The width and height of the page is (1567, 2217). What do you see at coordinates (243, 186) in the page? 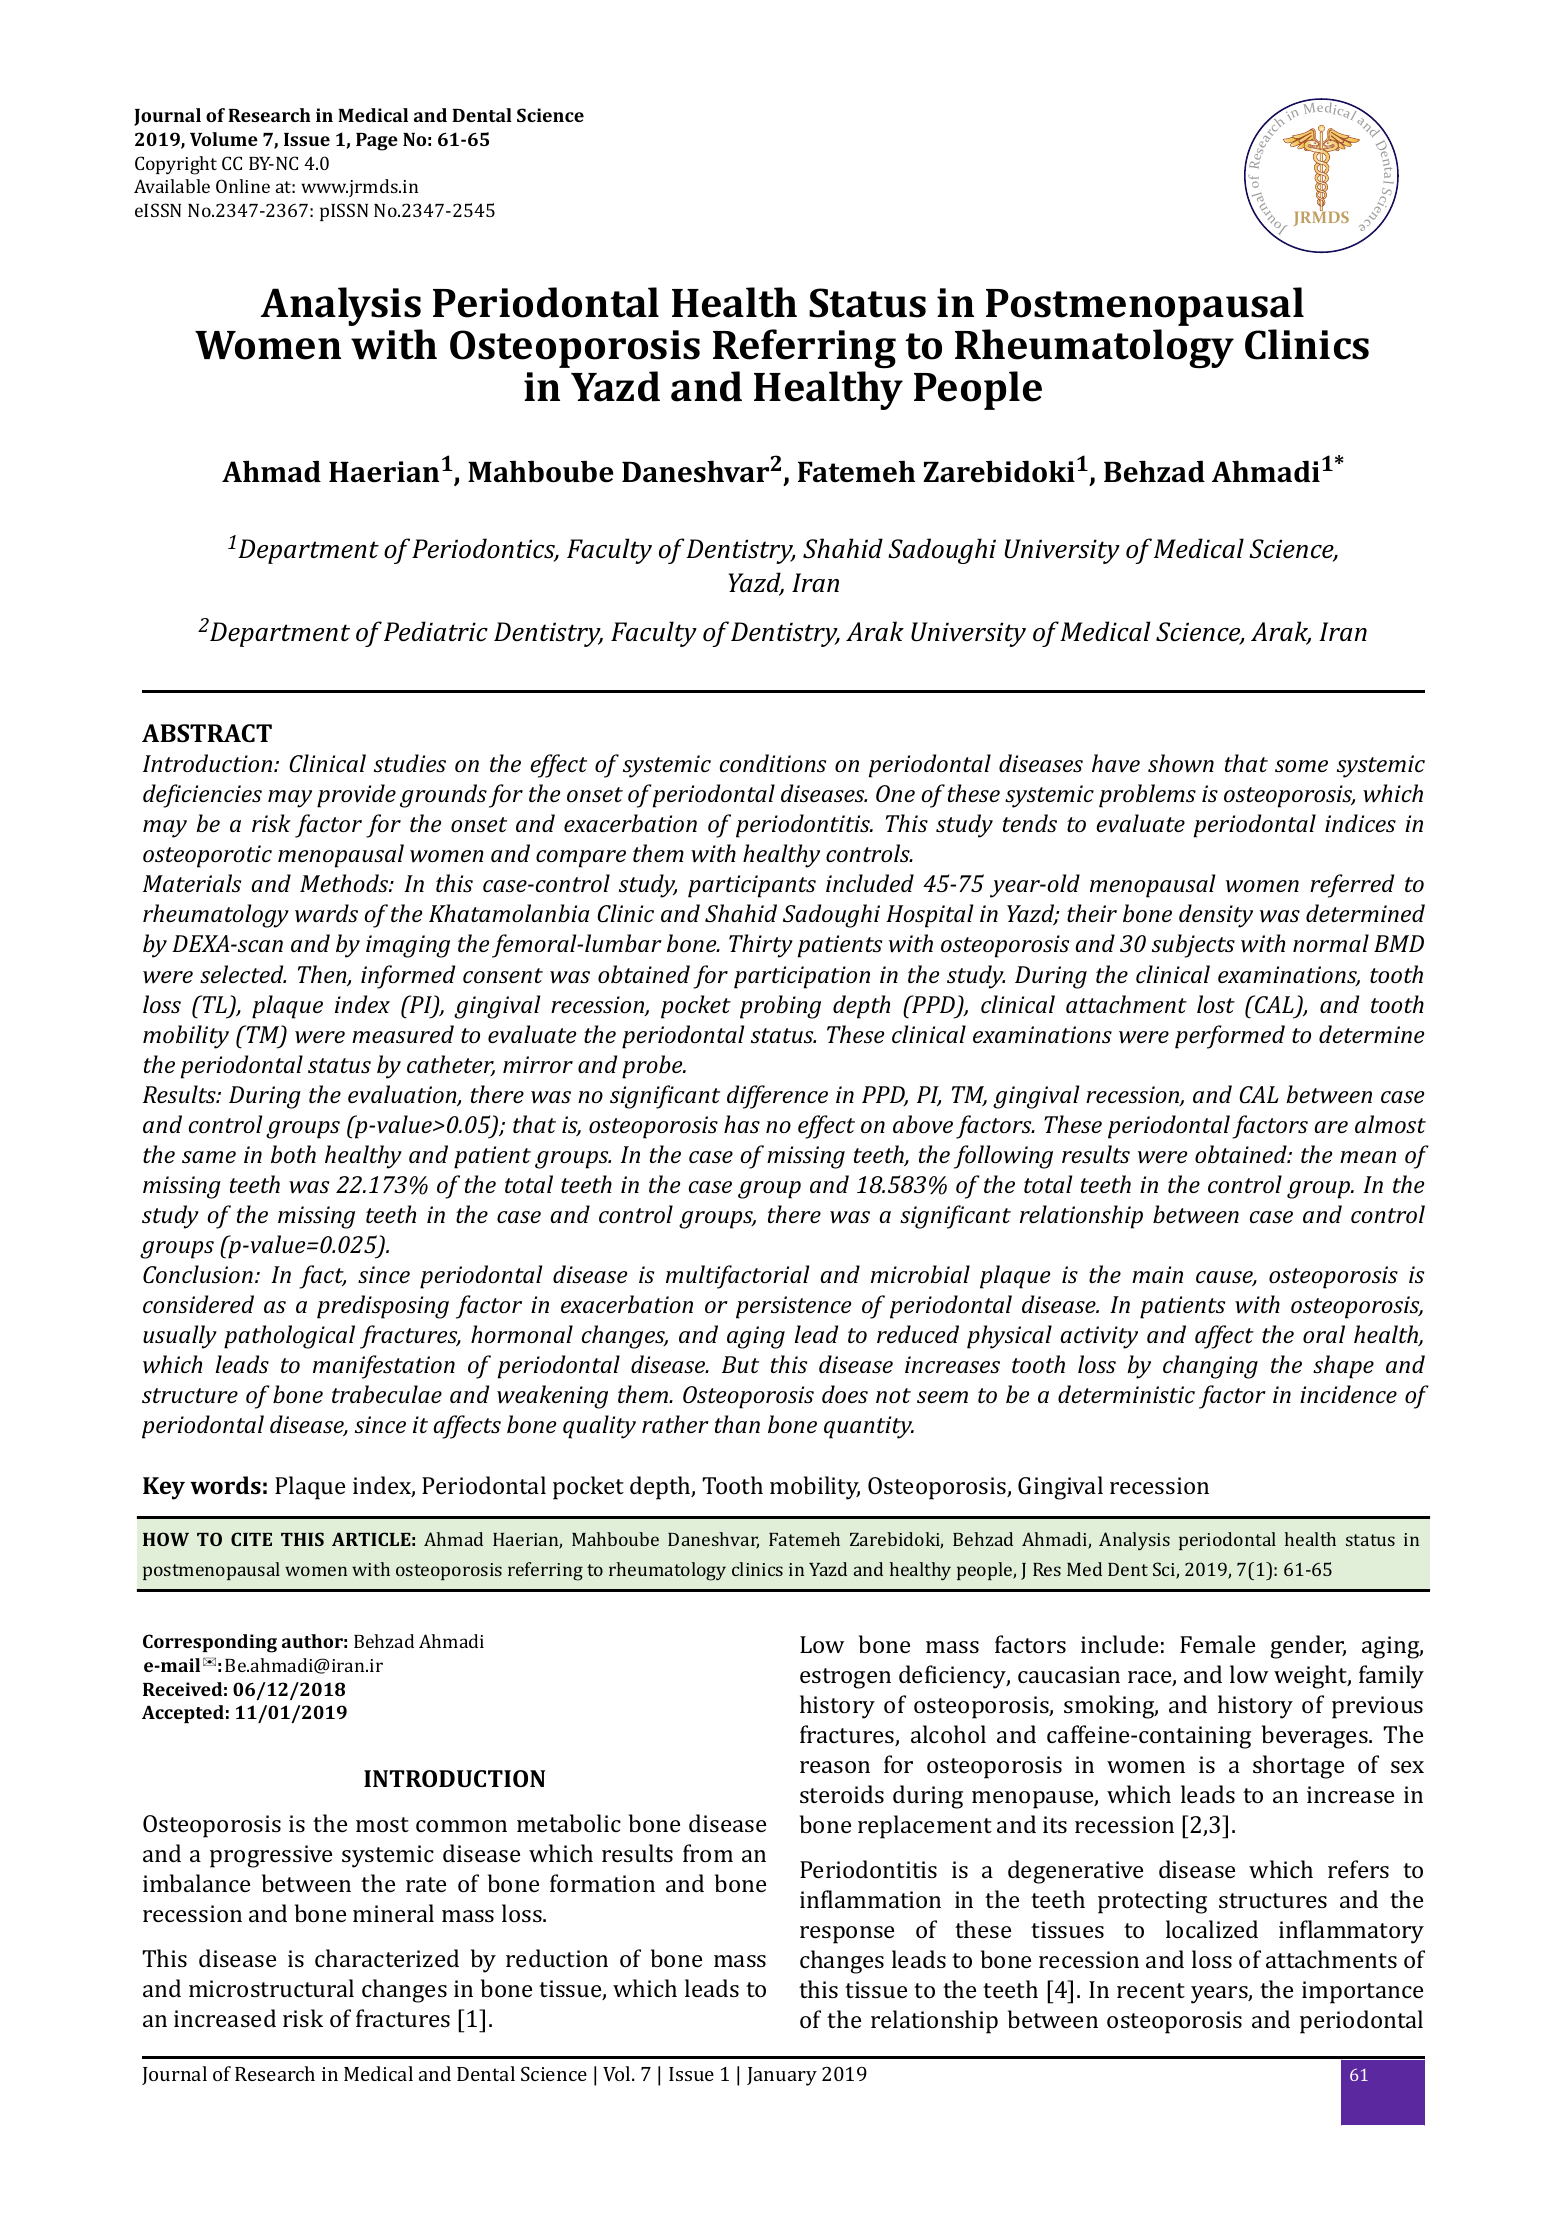
I see `Online` at bounding box center [243, 186].
